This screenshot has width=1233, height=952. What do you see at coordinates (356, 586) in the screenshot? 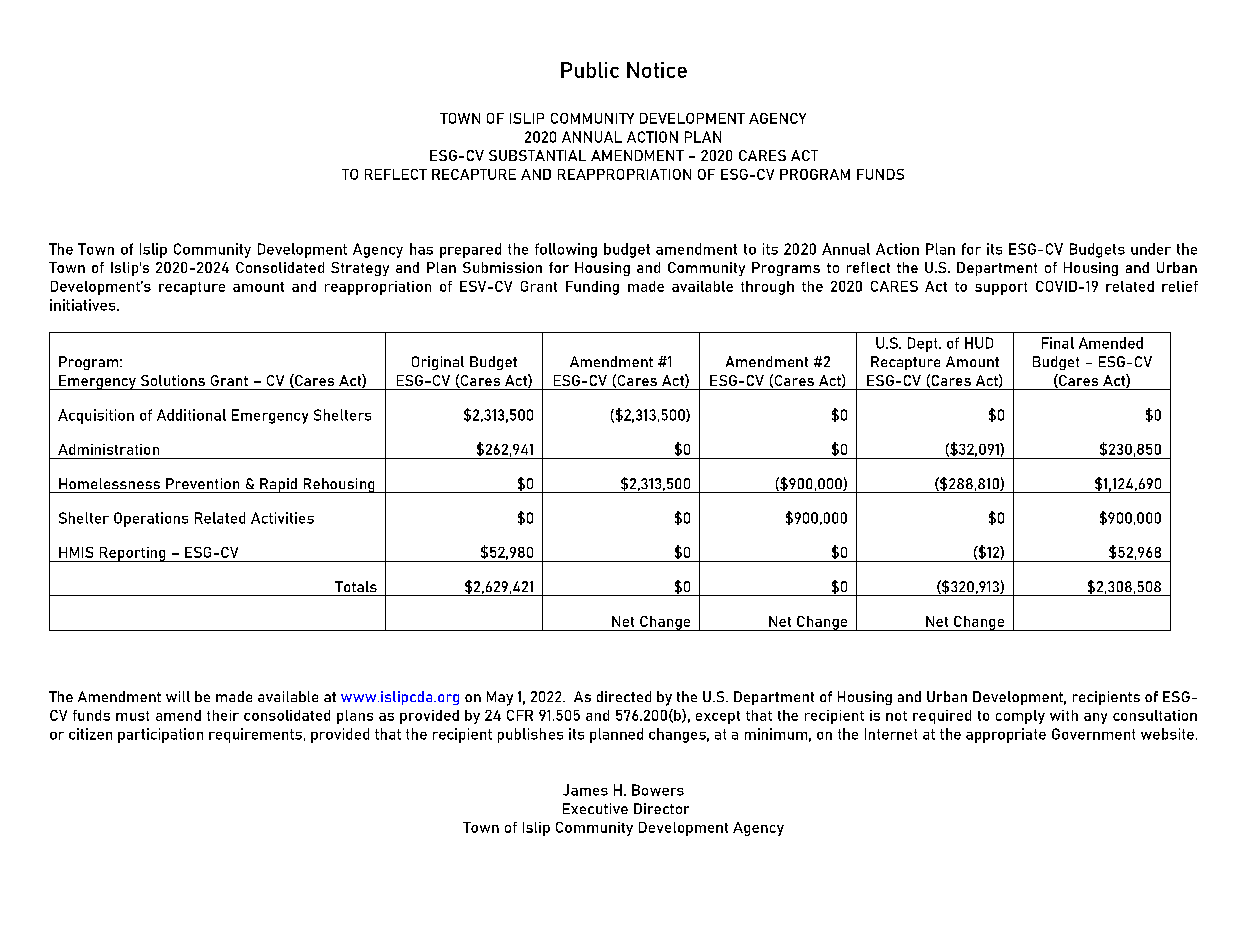
I see `Totals` at bounding box center [356, 586].
